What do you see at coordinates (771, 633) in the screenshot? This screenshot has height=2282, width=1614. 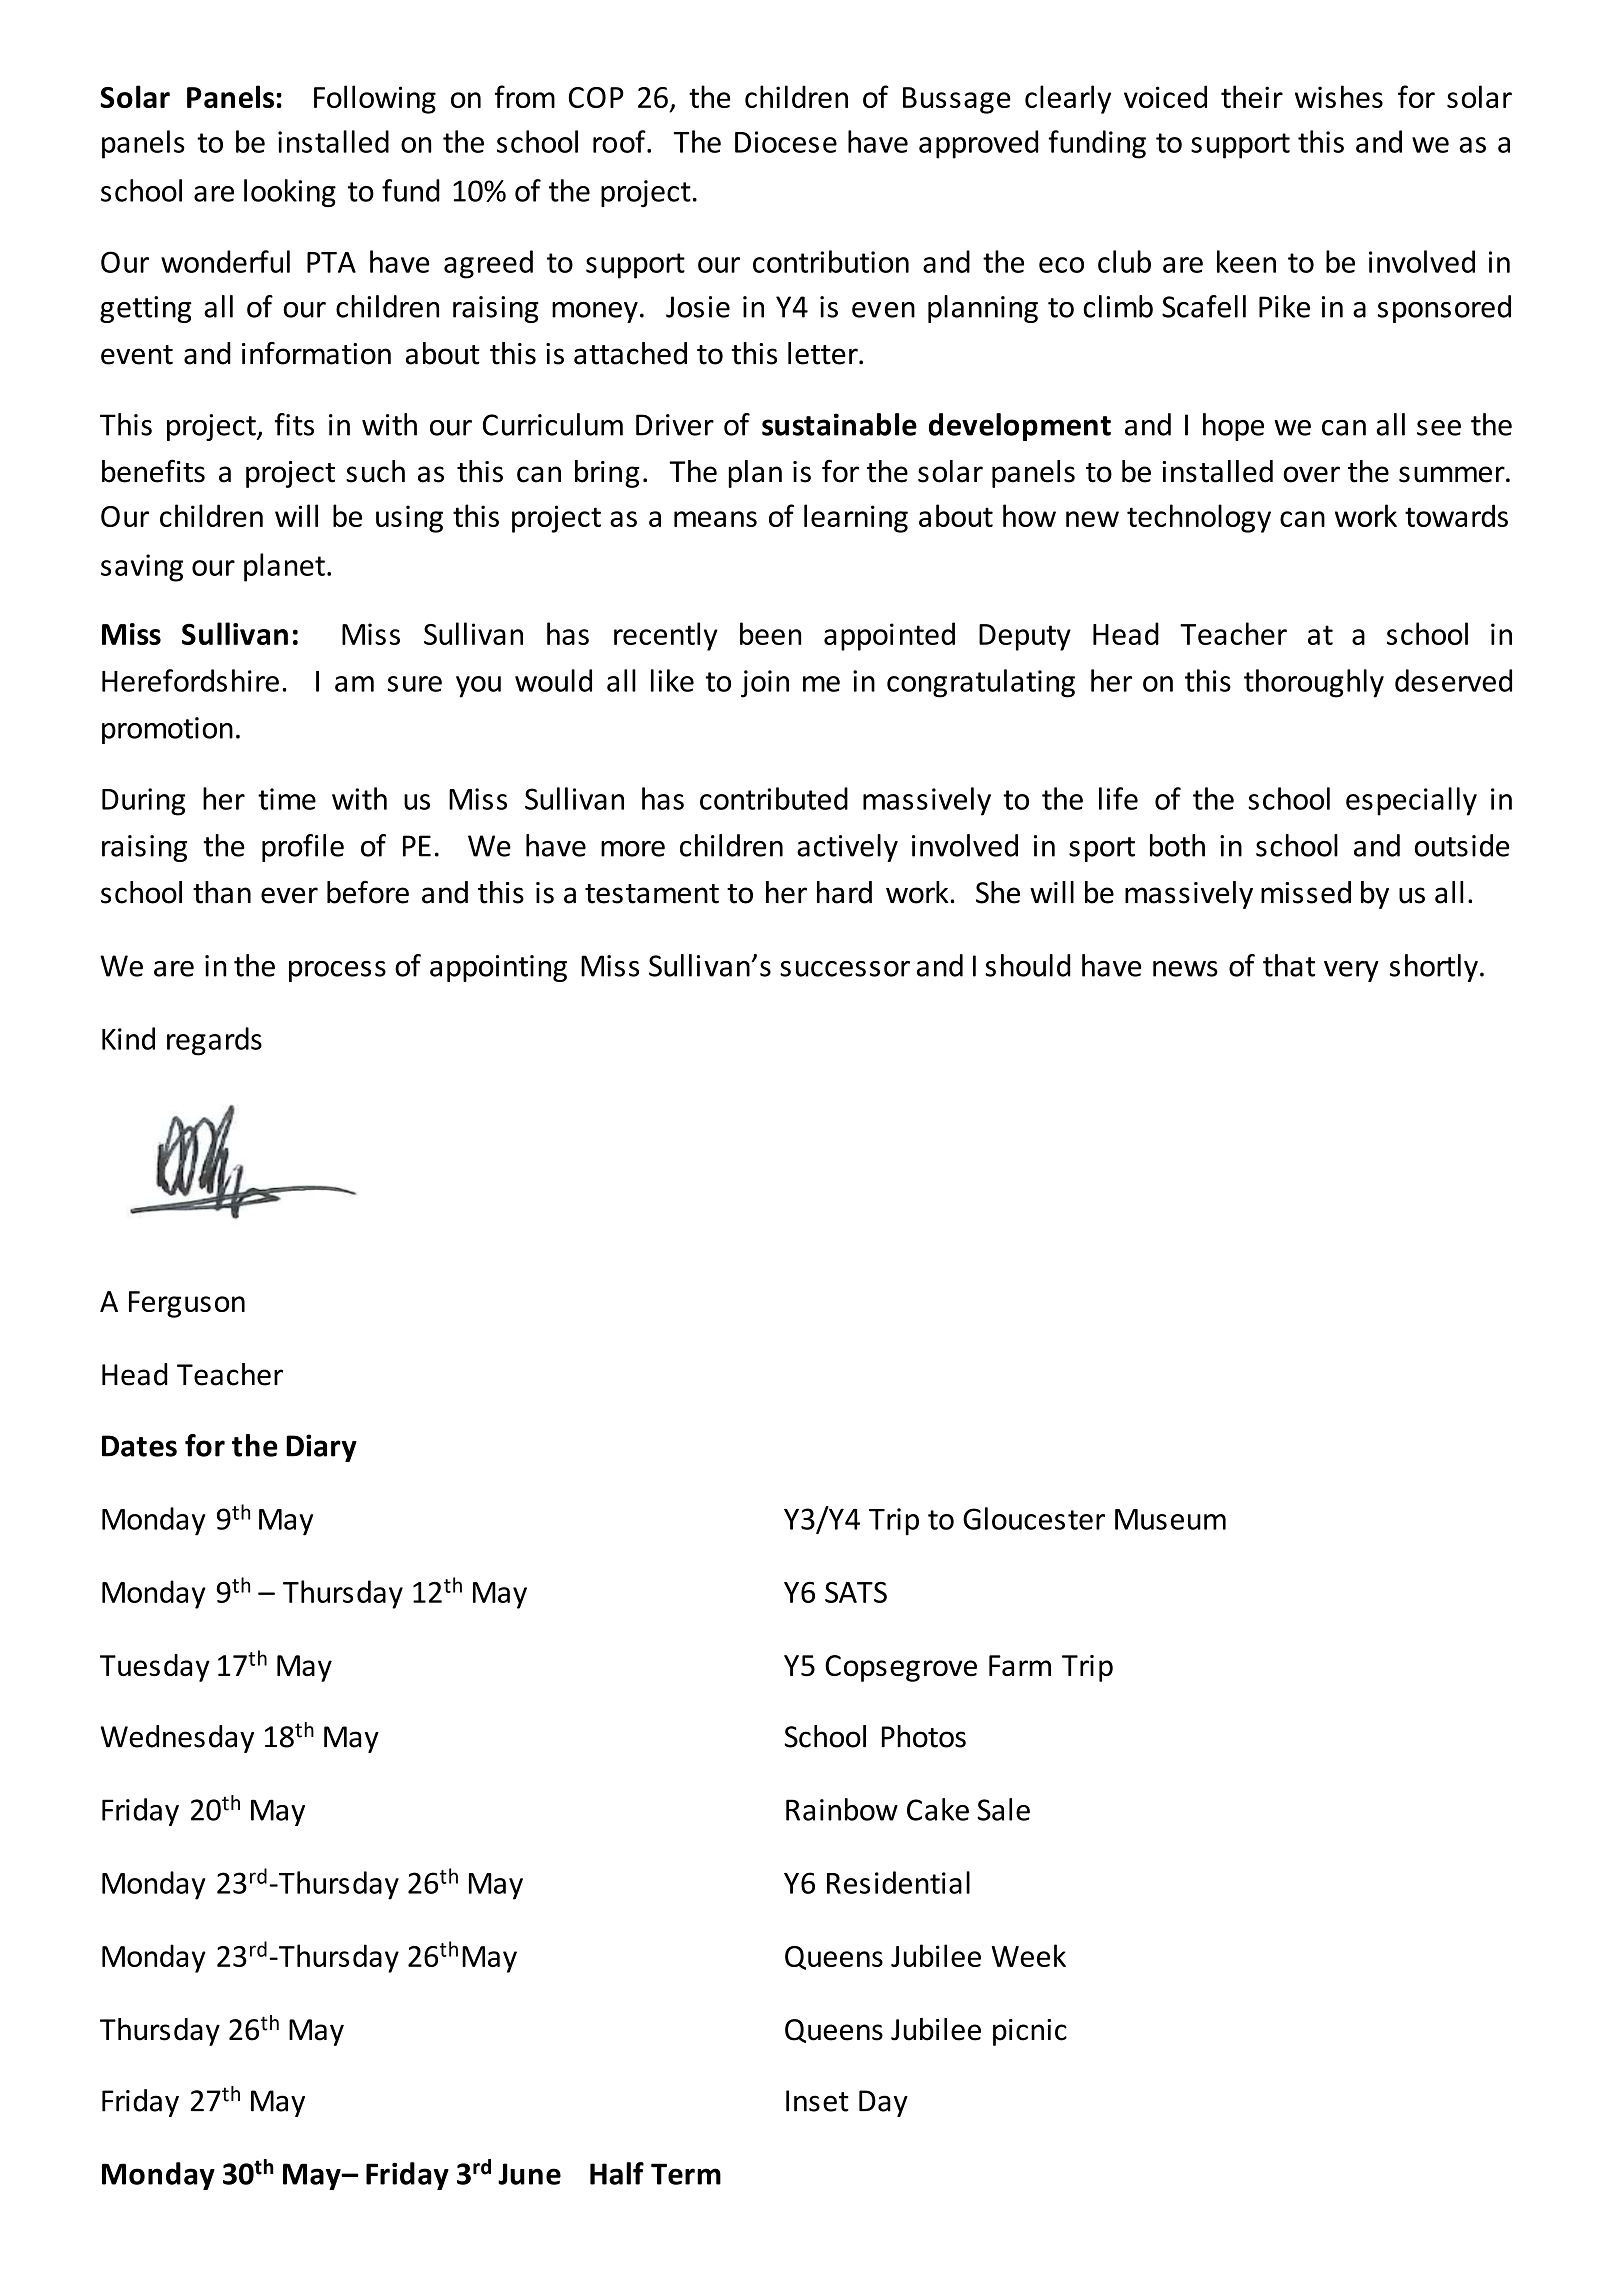 I see `been` at bounding box center [771, 633].
